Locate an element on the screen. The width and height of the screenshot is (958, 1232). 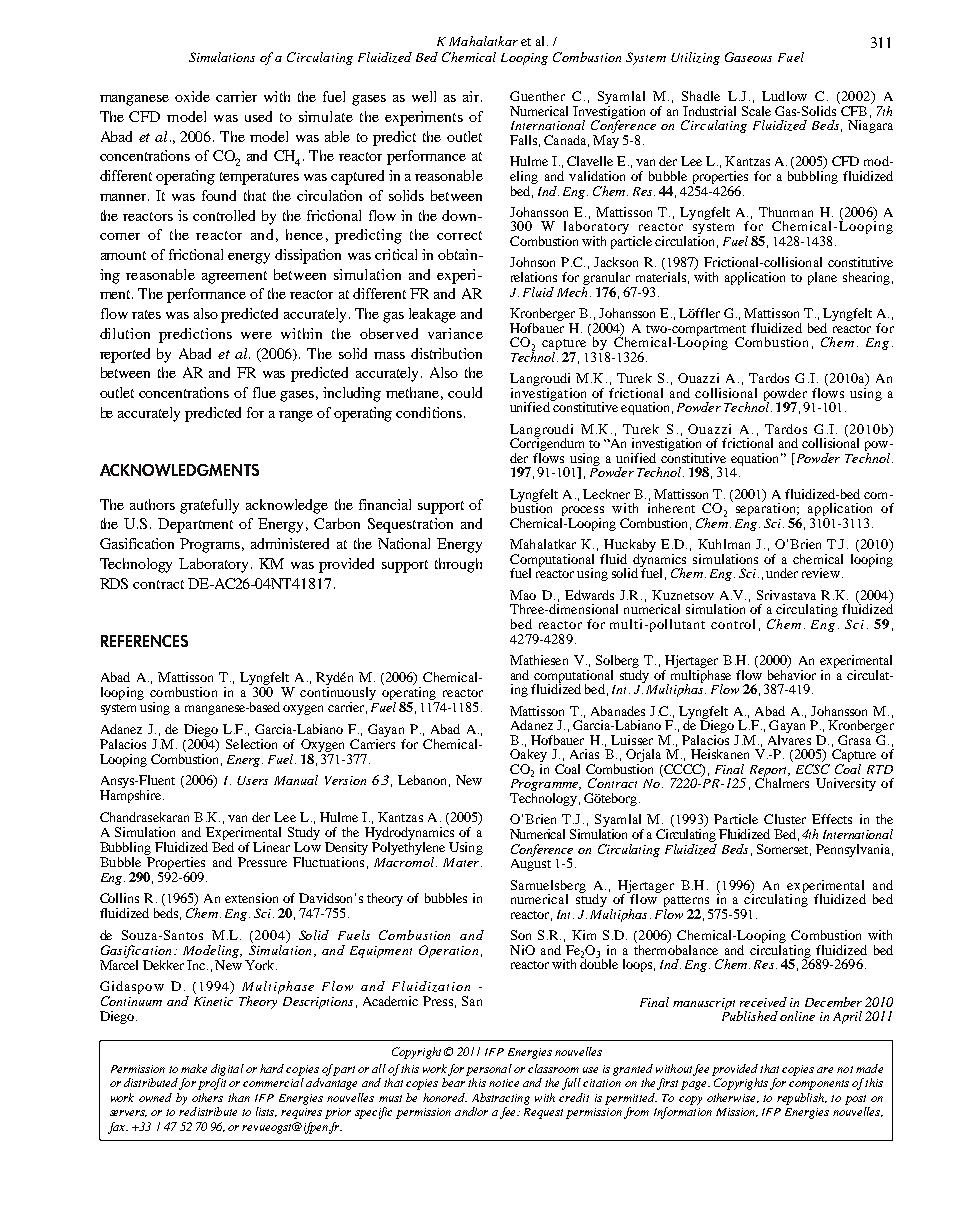
air is located at coordinates (471, 96).
